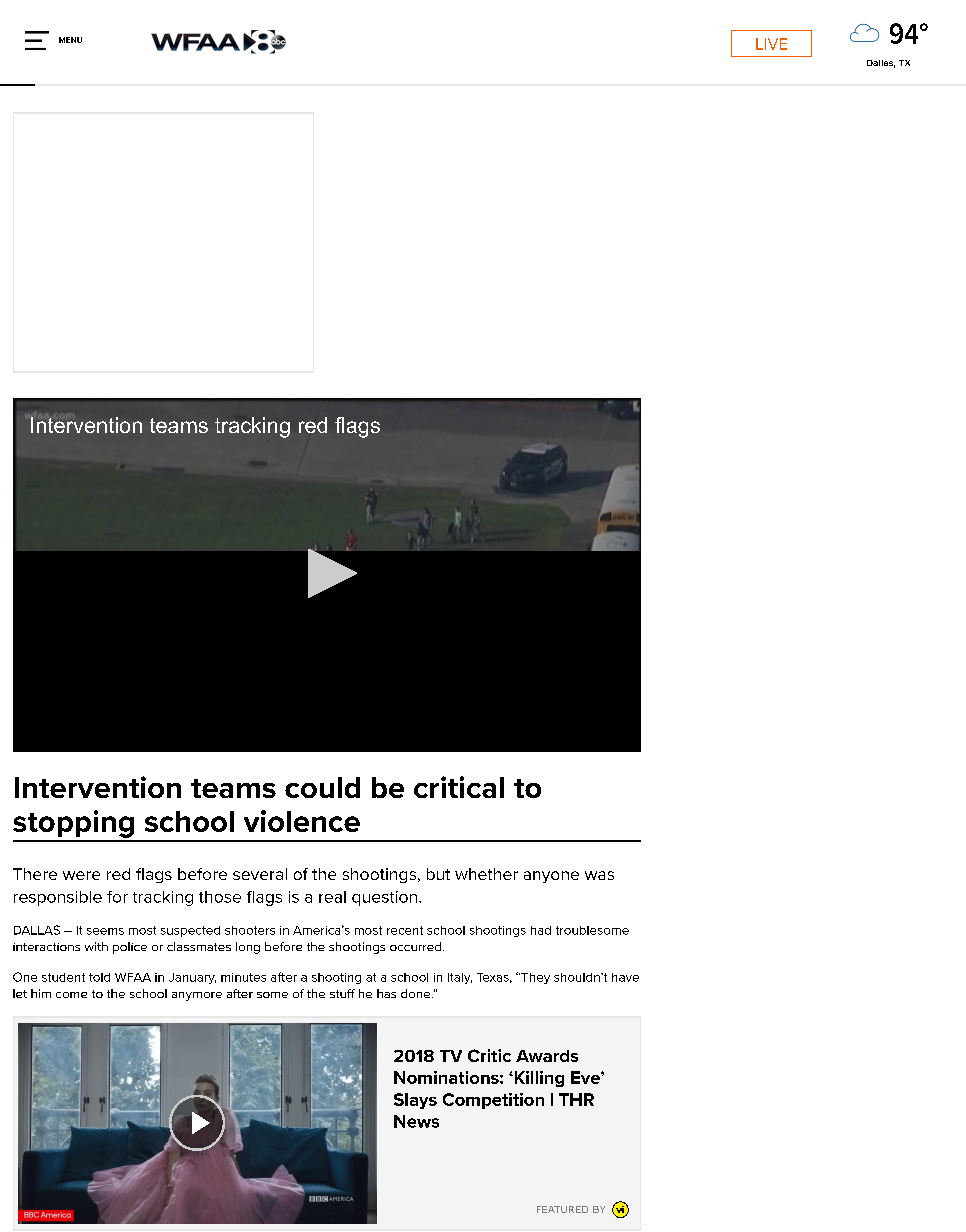  Describe the element at coordinates (81, 875) in the page. I see `were` at that location.
